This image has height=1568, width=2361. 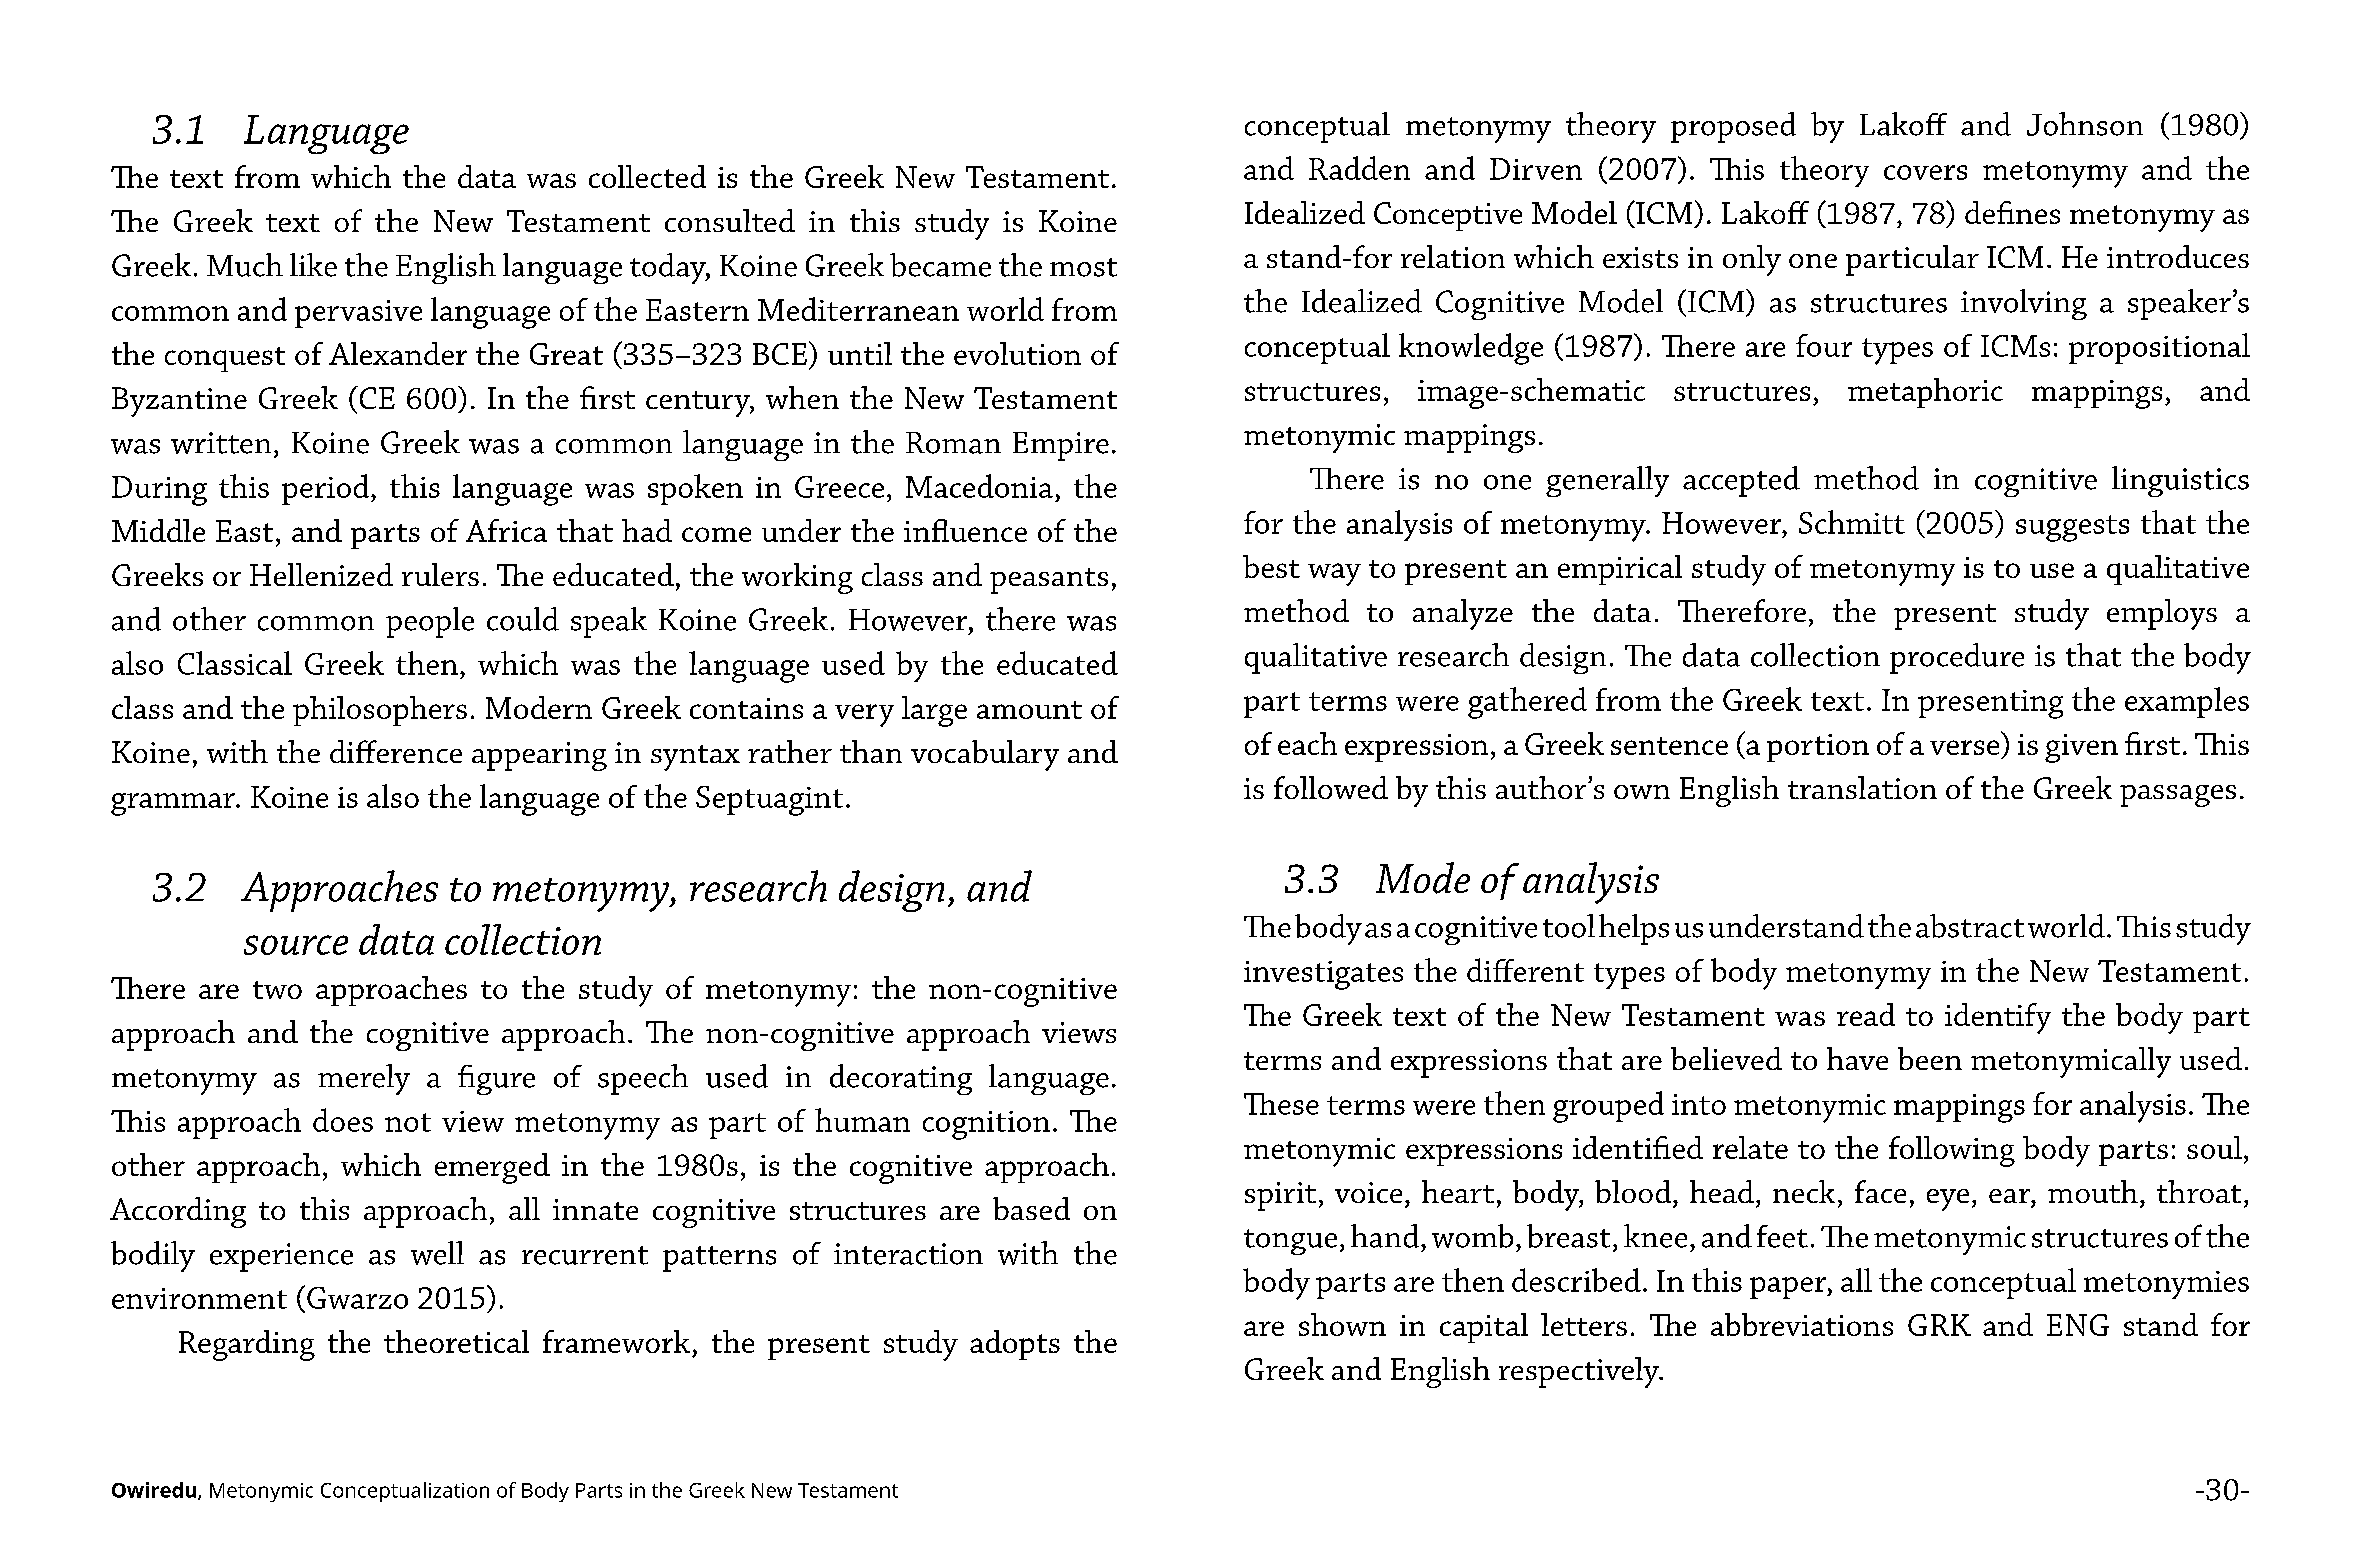 What do you see at coordinates (1802, 1324) in the image?
I see `abbreviations` at bounding box center [1802, 1324].
